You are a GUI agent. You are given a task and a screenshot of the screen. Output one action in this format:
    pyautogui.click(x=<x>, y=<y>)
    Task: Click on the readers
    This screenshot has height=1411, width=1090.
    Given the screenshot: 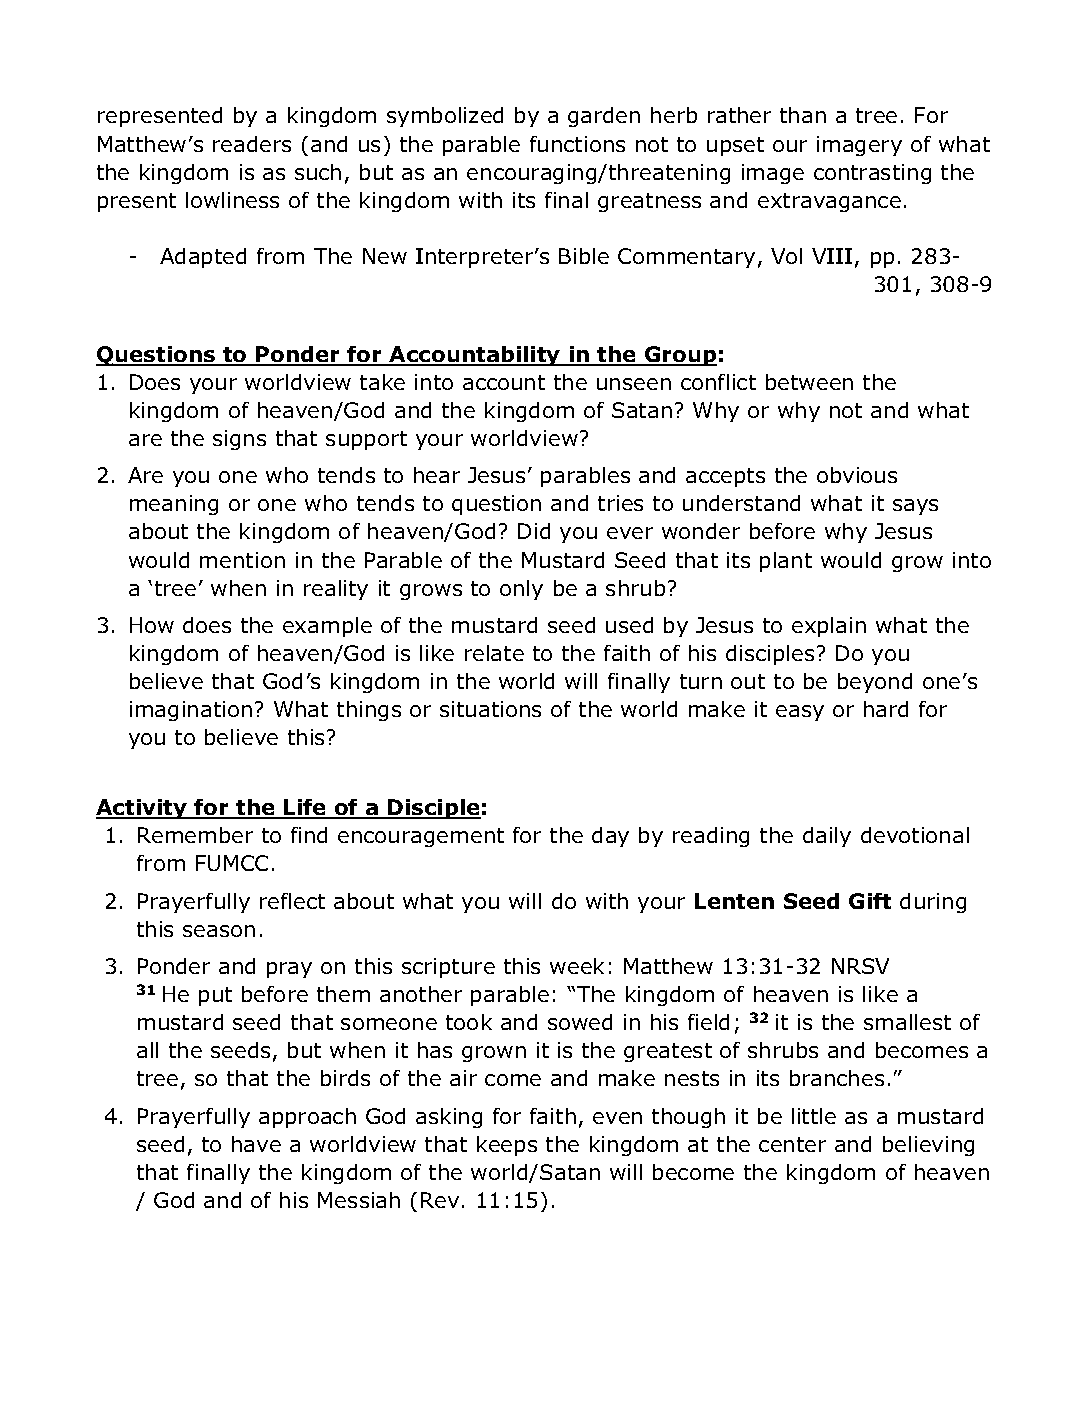 What is the action you would take?
    pyautogui.click(x=252, y=144)
